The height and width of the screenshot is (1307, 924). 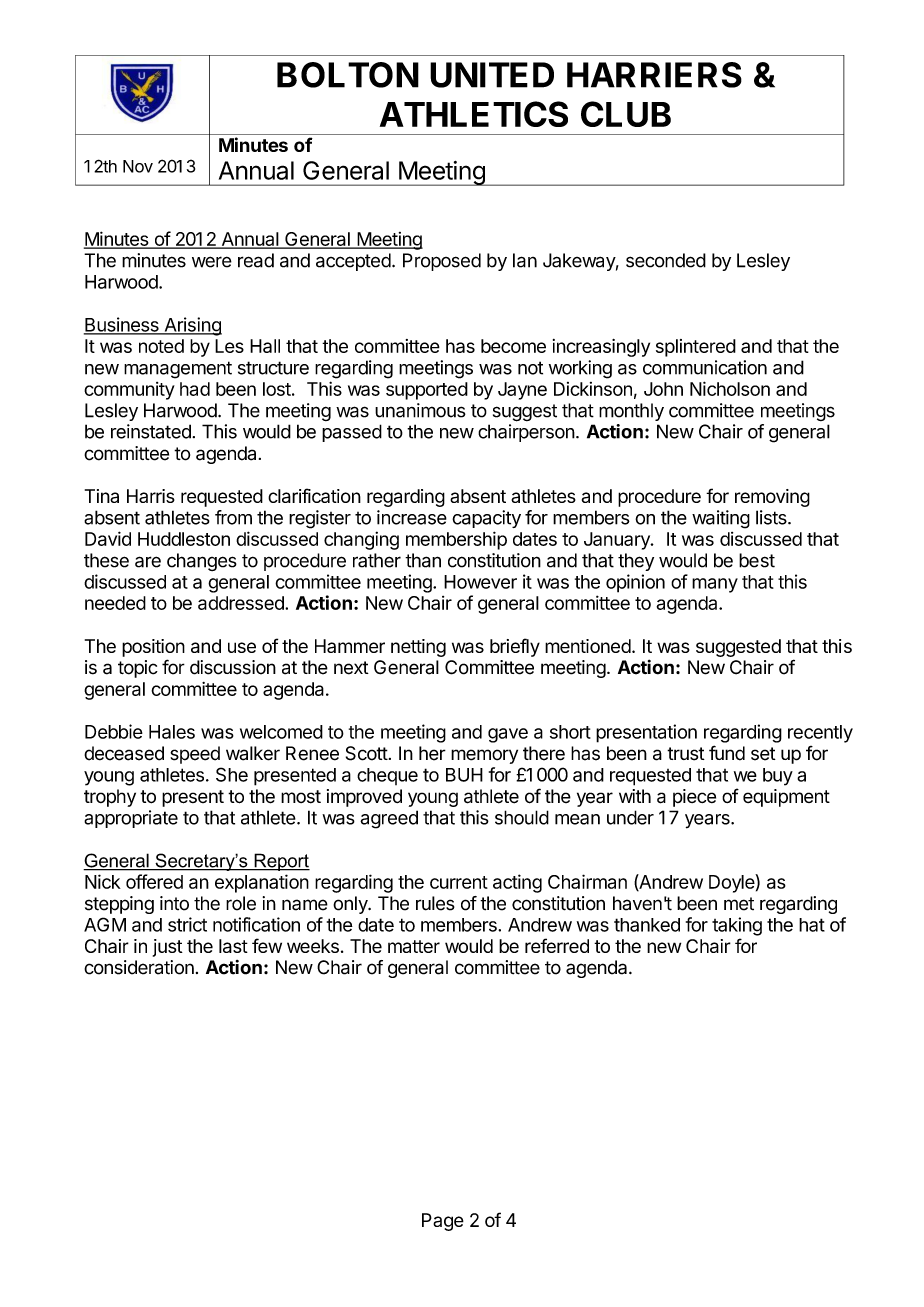 What do you see at coordinates (522, 817) in the screenshot?
I see `should` at bounding box center [522, 817].
